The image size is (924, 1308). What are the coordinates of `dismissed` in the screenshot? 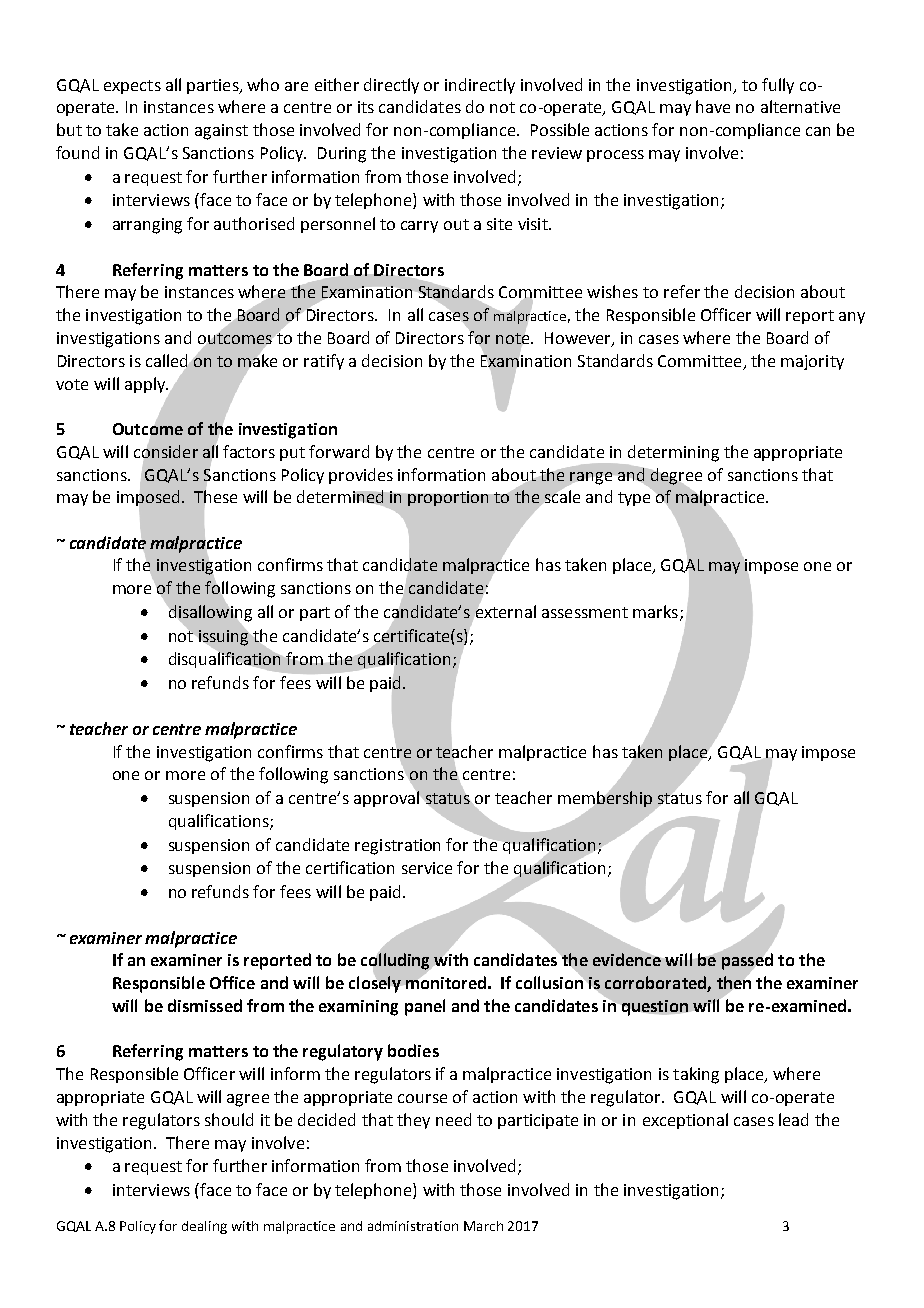 It's located at (205, 1005).
